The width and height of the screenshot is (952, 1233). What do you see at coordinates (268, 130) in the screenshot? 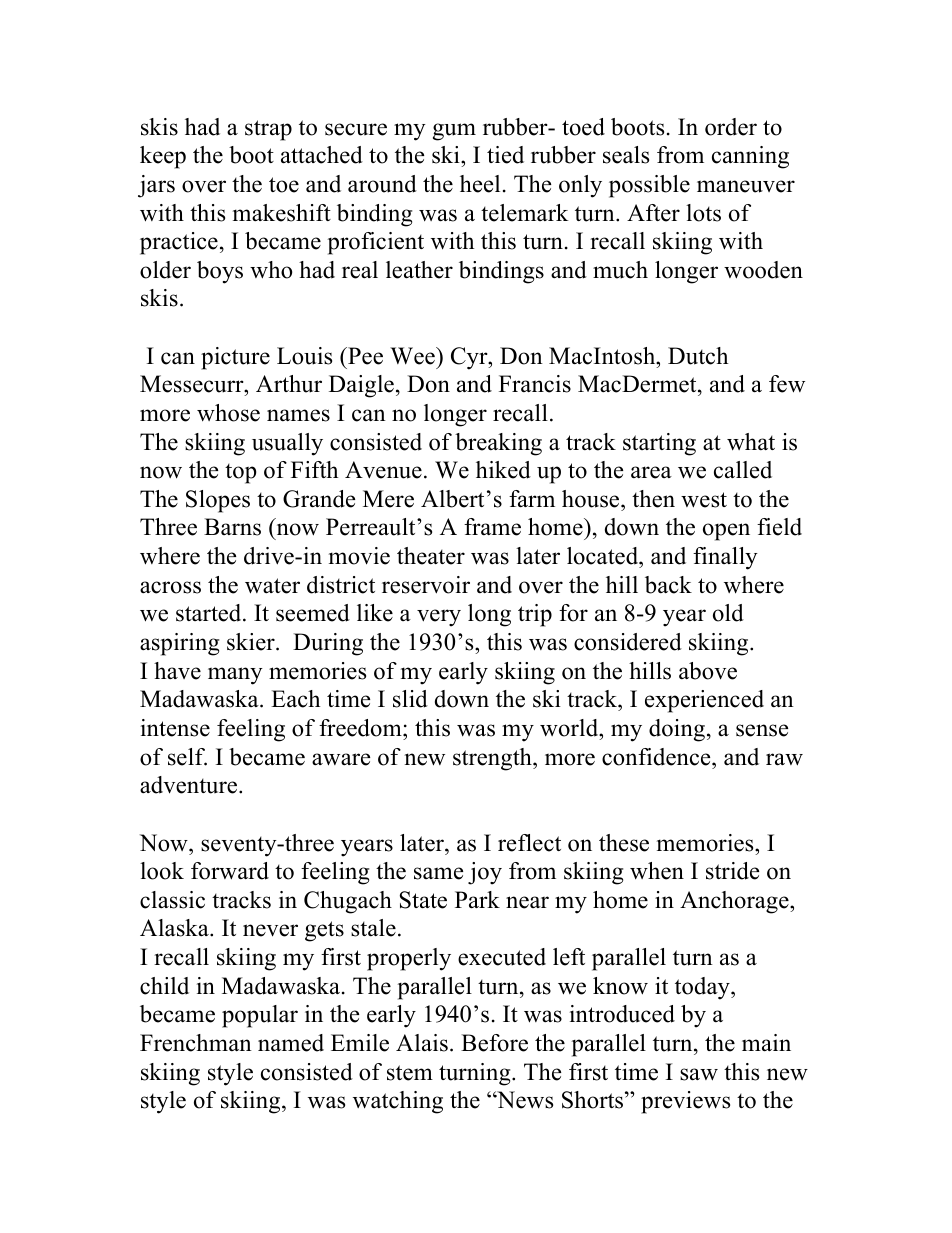
I see `strap` at bounding box center [268, 130].
